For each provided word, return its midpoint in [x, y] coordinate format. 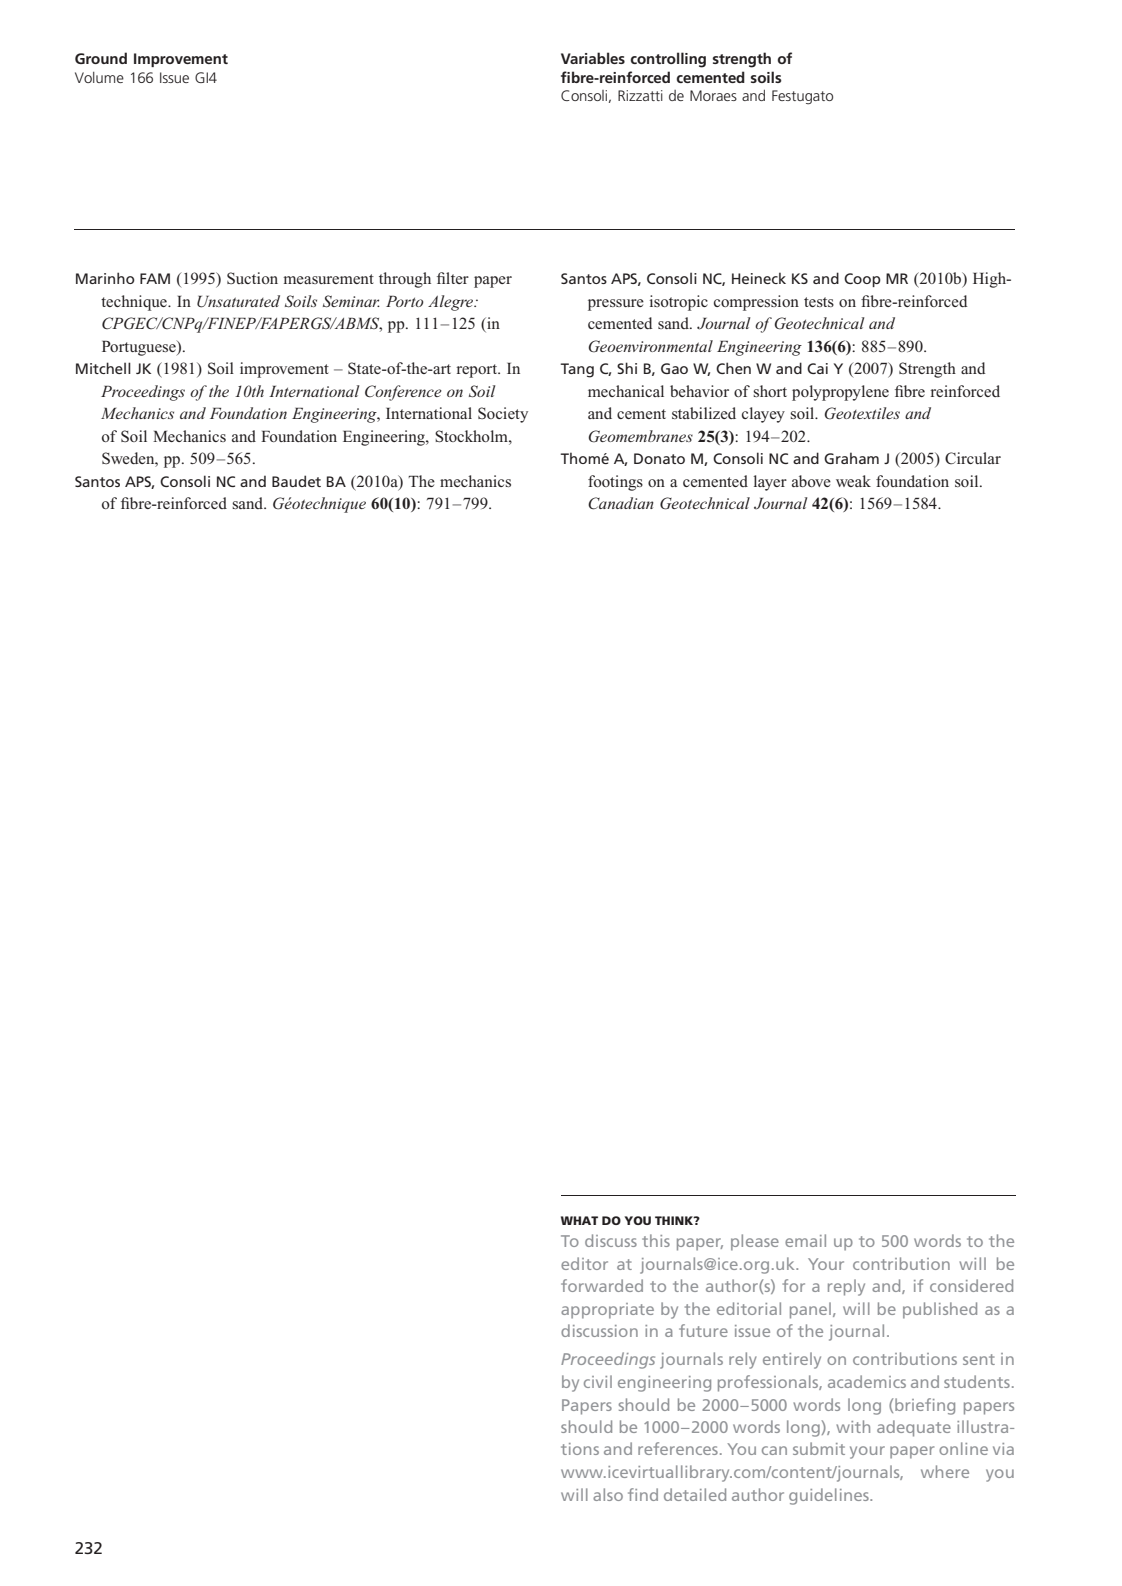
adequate [914, 1428]
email [805, 1240]
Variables [593, 58]
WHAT [579, 1220]
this [656, 1240]
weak [853, 481]
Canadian [621, 503]
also [608, 1494]
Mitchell [103, 368]
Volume [99, 77]
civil [598, 1381]
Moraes [713, 95]
